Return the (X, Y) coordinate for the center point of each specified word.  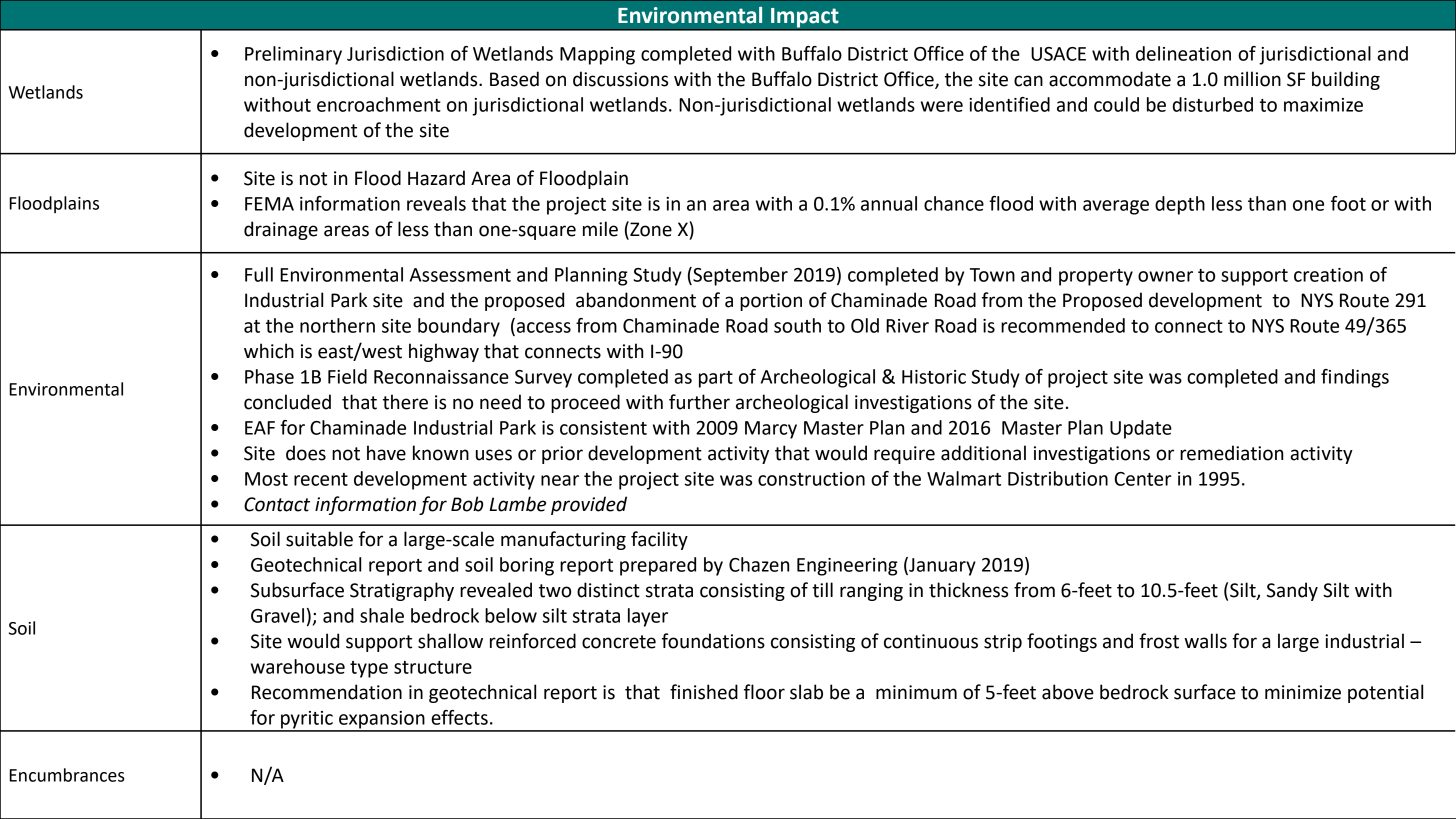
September (739, 276)
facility (659, 540)
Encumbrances (67, 775)
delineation (1183, 53)
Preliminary (293, 55)
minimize (1303, 692)
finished (704, 692)
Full (259, 274)
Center (1143, 479)
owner (1165, 276)
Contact (277, 504)
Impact (805, 19)
